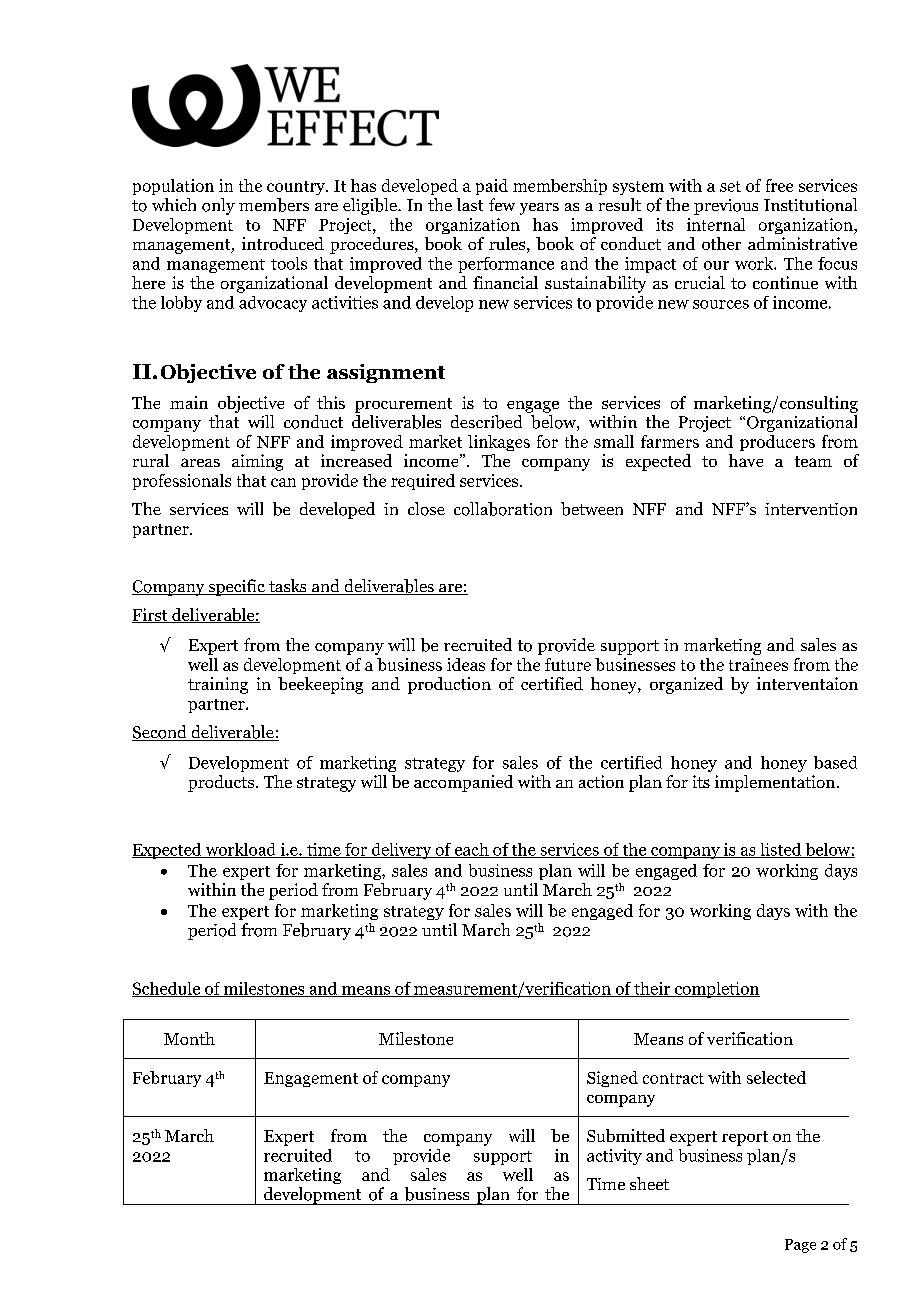 The image size is (924, 1308). What do you see at coordinates (781, 850) in the screenshot?
I see `listed` at bounding box center [781, 850].
